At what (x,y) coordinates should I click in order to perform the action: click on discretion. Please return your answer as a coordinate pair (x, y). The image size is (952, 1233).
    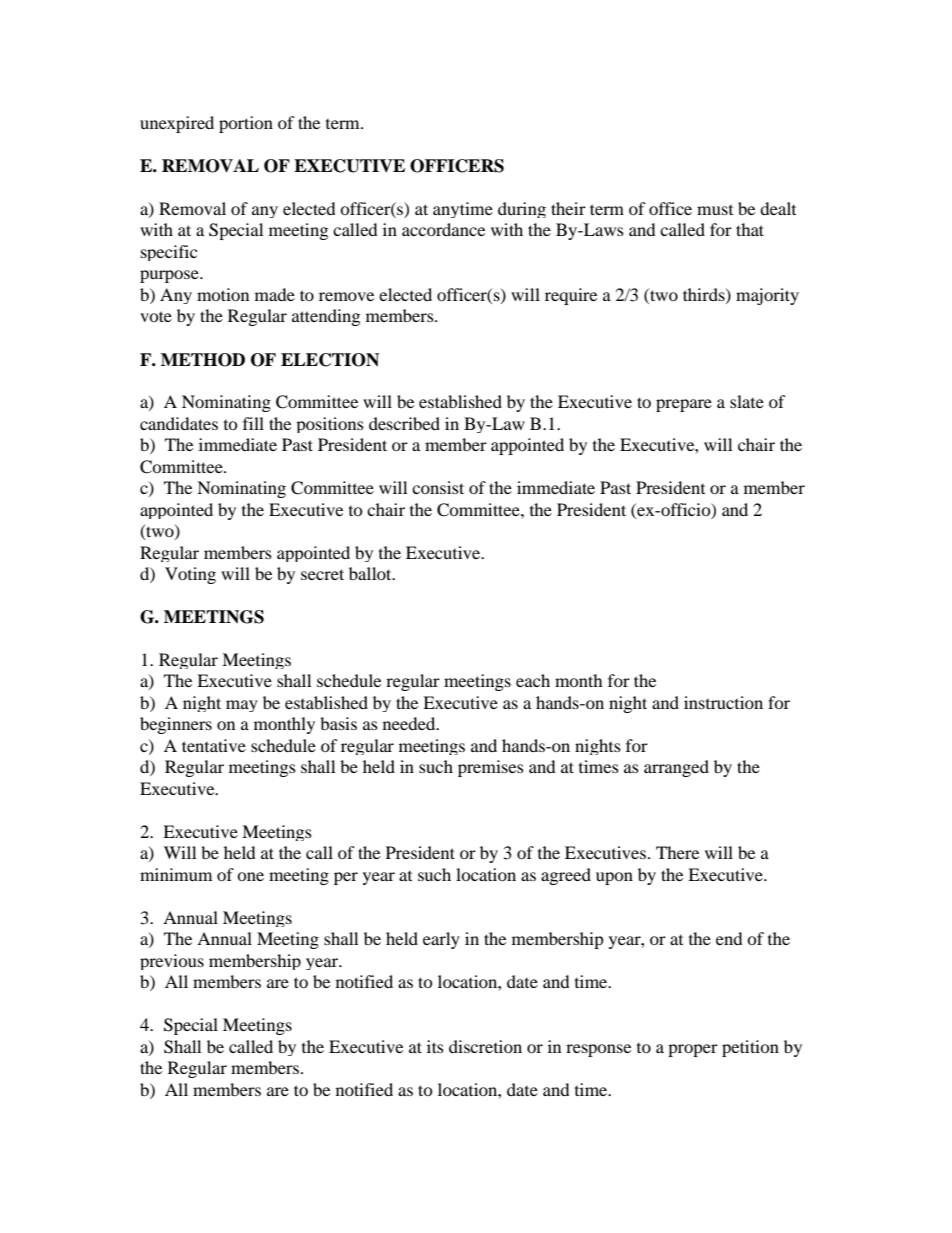
    Looking at the image, I should click on (485, 1046).
